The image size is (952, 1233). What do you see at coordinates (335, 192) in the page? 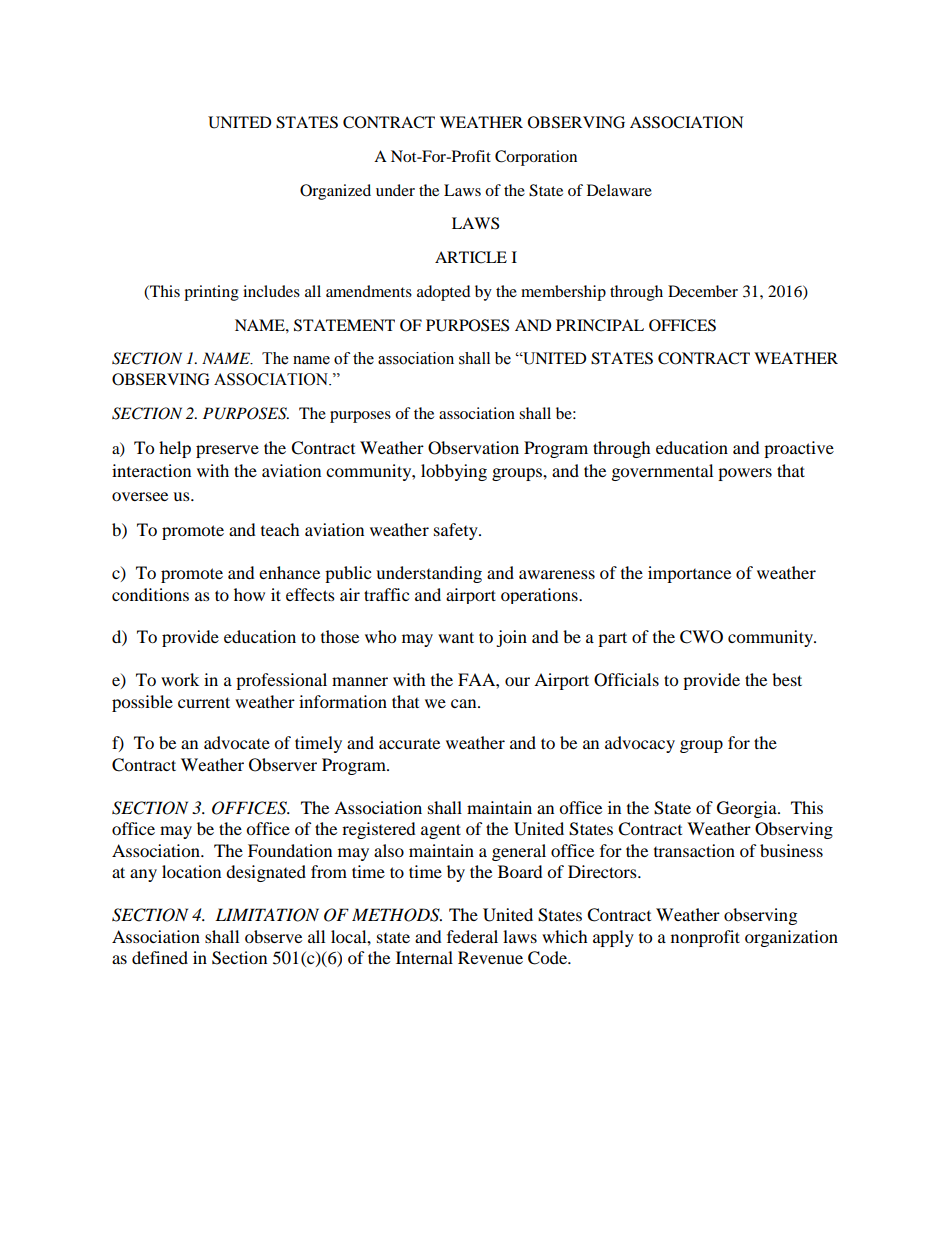
I see `Organized` at bounding box center [335, 192].
